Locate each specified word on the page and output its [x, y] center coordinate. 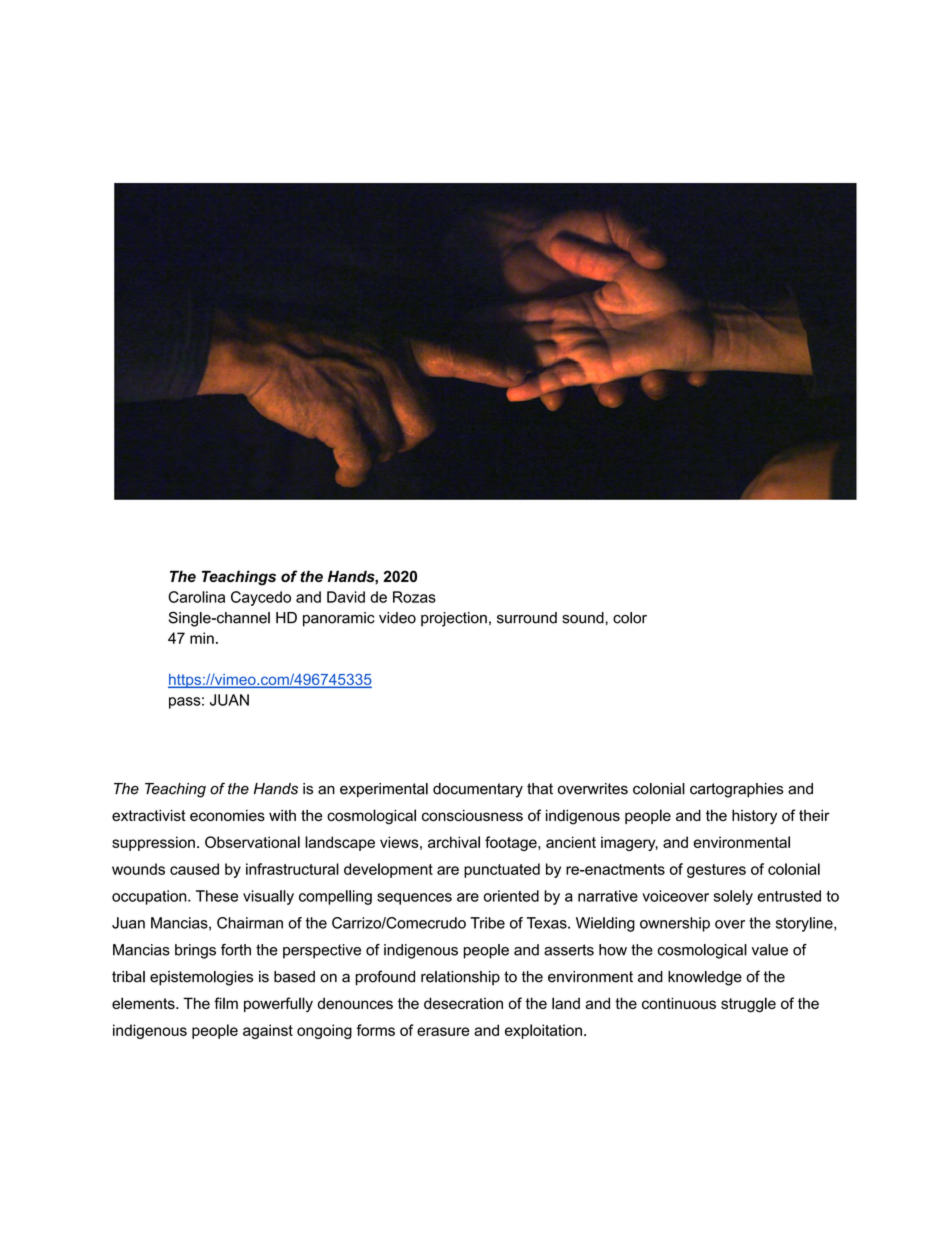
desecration [463, 1003]
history [754, 817]
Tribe [487, 923]
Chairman [250, 923]
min [202, 638]
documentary [478, 790]
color [630, 618]
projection [454, 619]
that [540, 789]
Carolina [196, 597]
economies [227, 815]
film [226, 1003]
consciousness [472, 815]
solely [733, 897]
